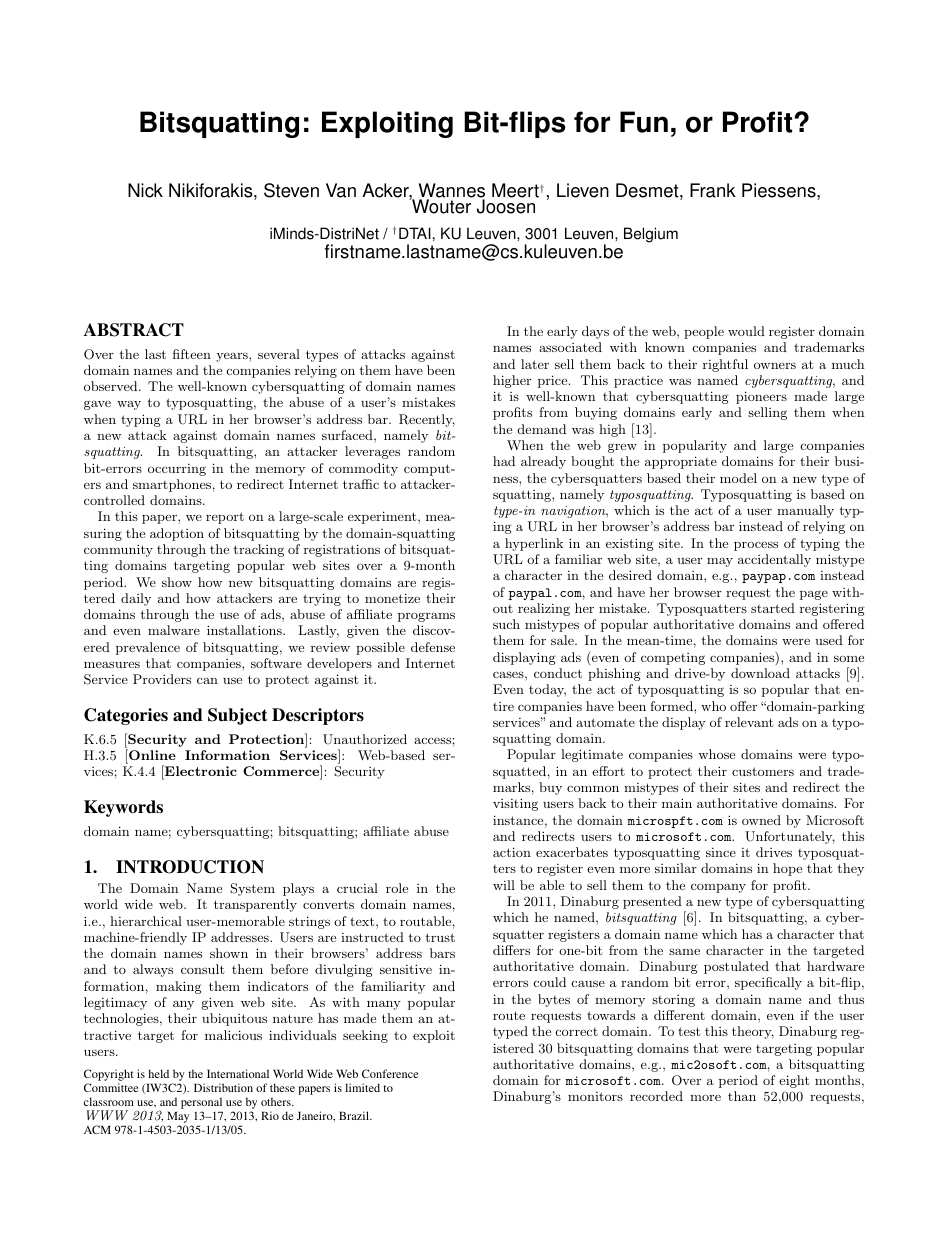  What do you see at coordinates (202, 1104) in the screenshot?
I see `personal` at bounding box center [202, 1104].
